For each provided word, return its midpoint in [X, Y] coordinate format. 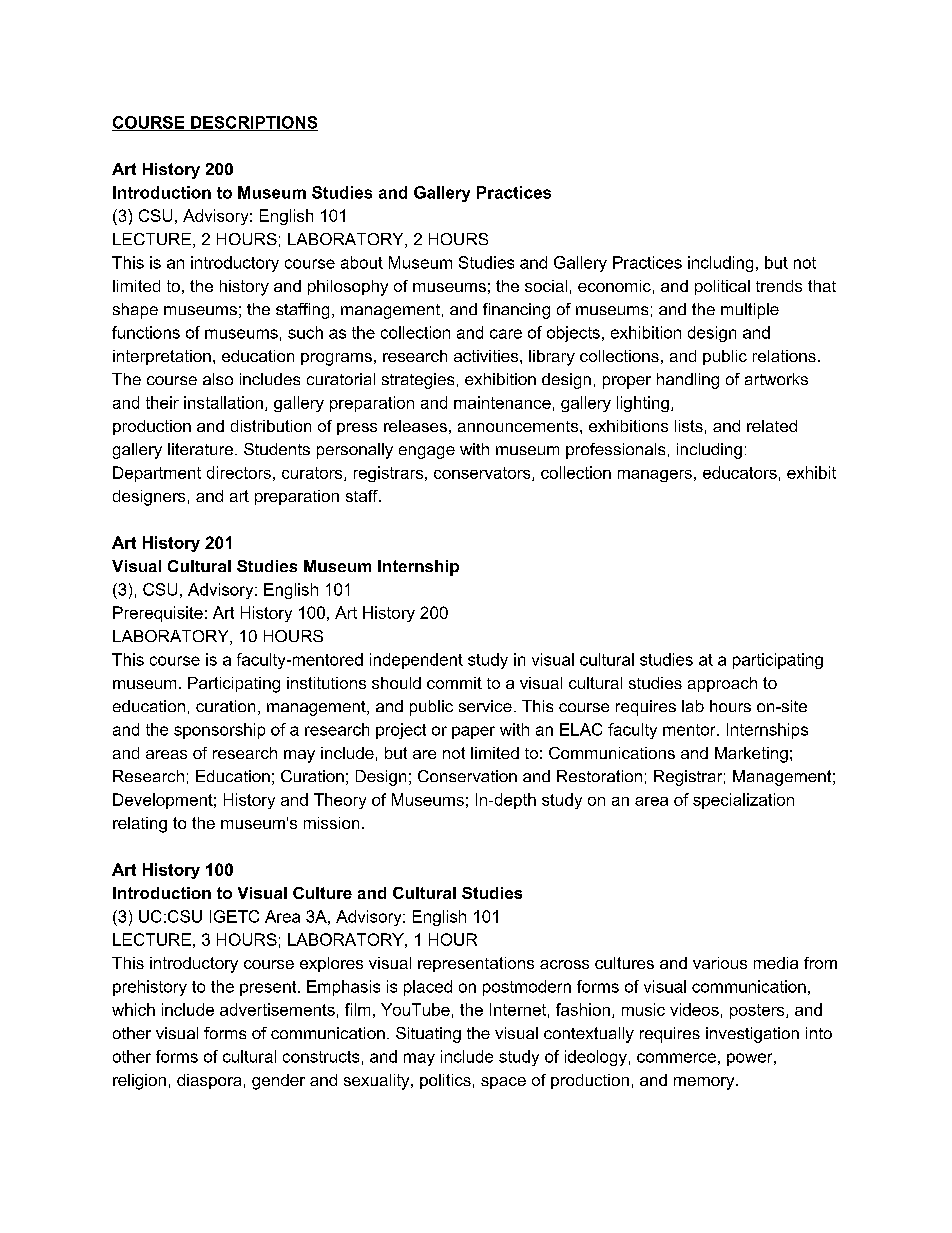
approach [722, 684]
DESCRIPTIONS [253, 123]
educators [740, 472]
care [506, 334]
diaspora [209, 1081]
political [722, 287]
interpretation [162, 357]
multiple [750, 311]
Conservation [467, 776]
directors [239, 472]
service [485, 706]
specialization [743, 801]
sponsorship [219, 731]
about [362, 262]
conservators [483, 474]
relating [140, 825]
